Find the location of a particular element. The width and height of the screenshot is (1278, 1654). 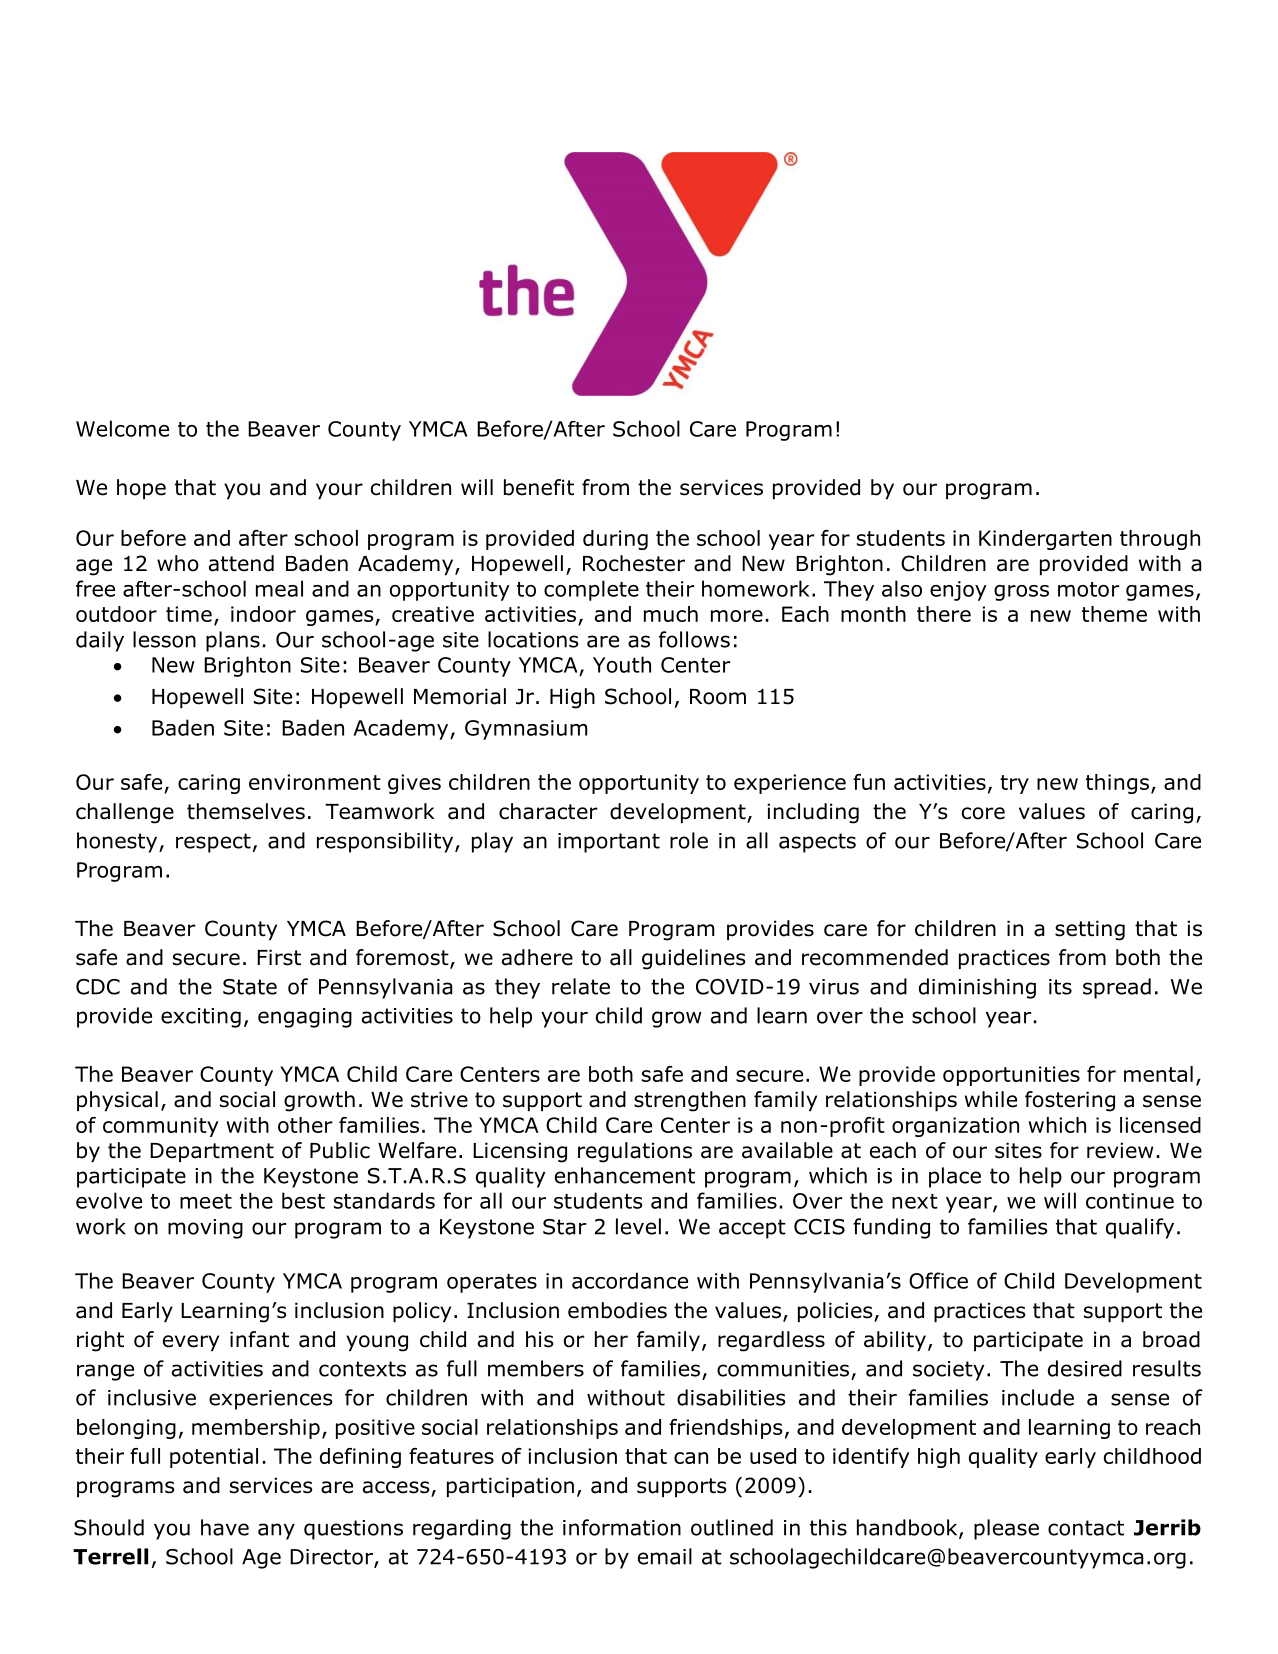

accordance is located at coordinates (630, 1280).
